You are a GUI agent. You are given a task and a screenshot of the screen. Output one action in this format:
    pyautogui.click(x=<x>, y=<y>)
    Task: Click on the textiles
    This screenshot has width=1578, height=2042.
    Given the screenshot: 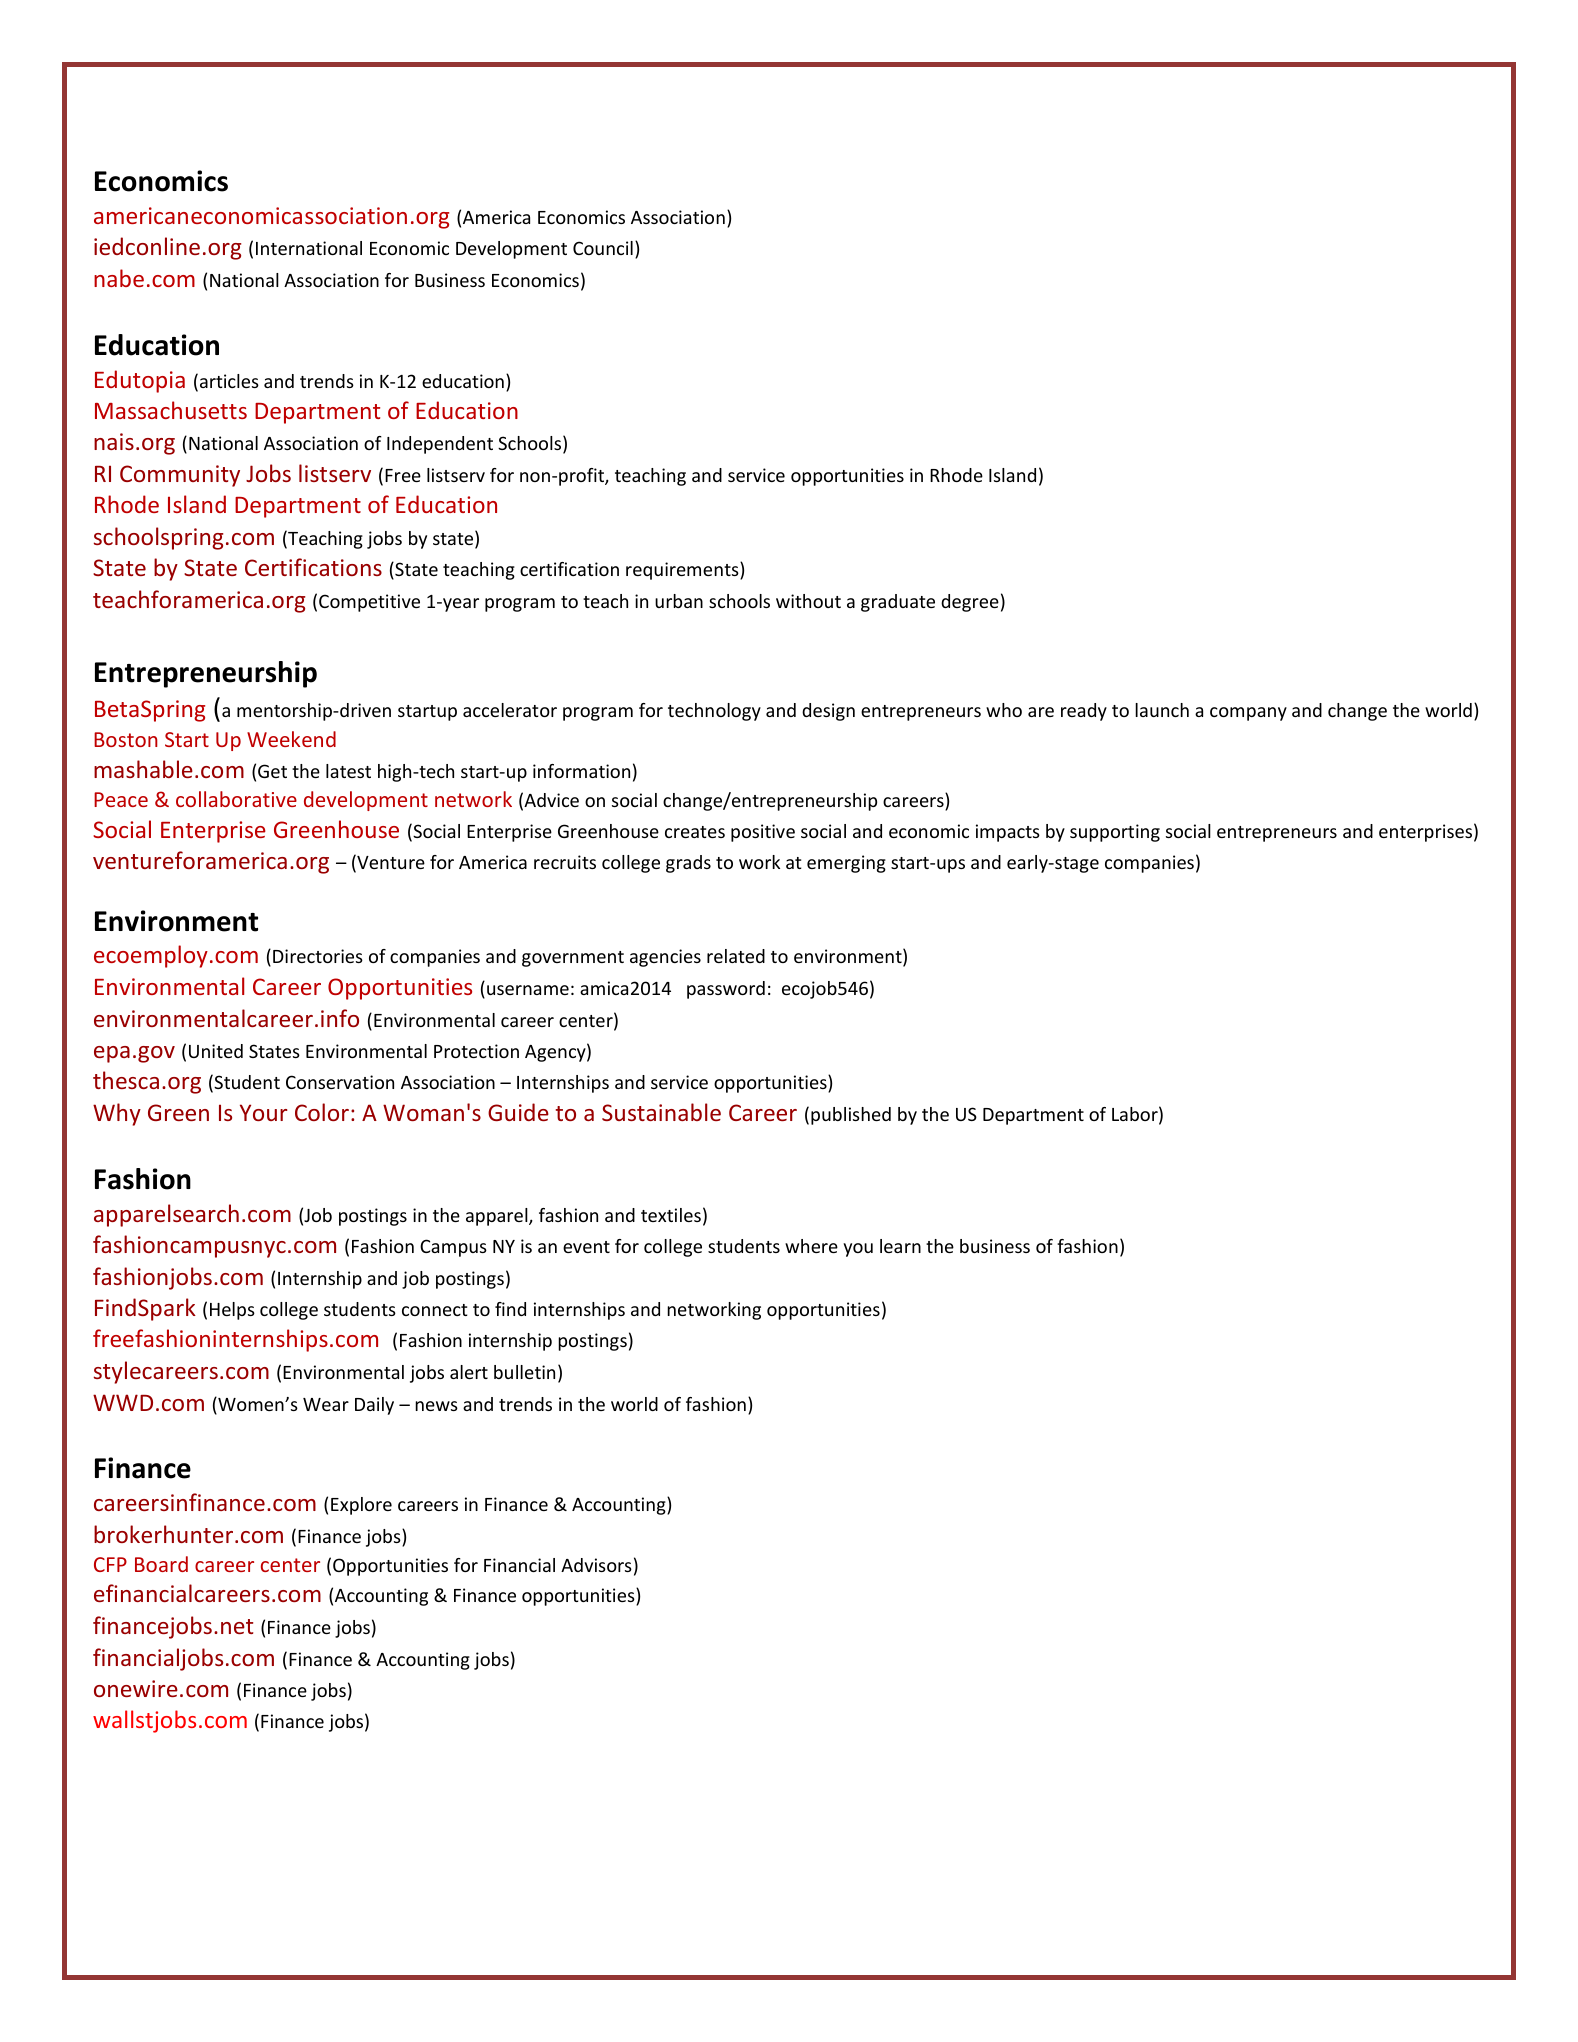 What is the action you would take?
    pyautogui.click(x=671, y=1215)
